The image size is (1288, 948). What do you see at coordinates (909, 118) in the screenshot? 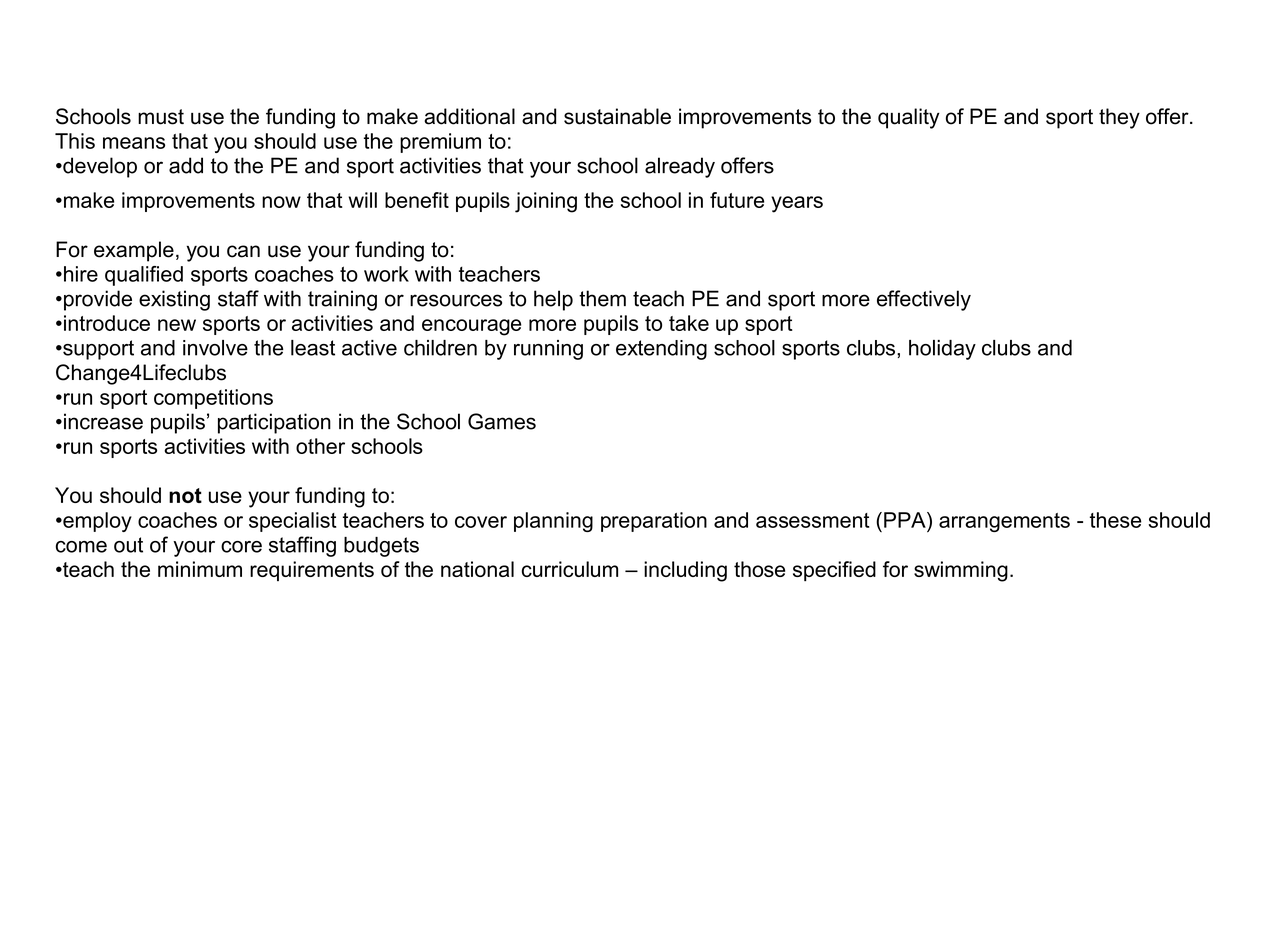
I see `quality` at bounding box center [909, 118].
